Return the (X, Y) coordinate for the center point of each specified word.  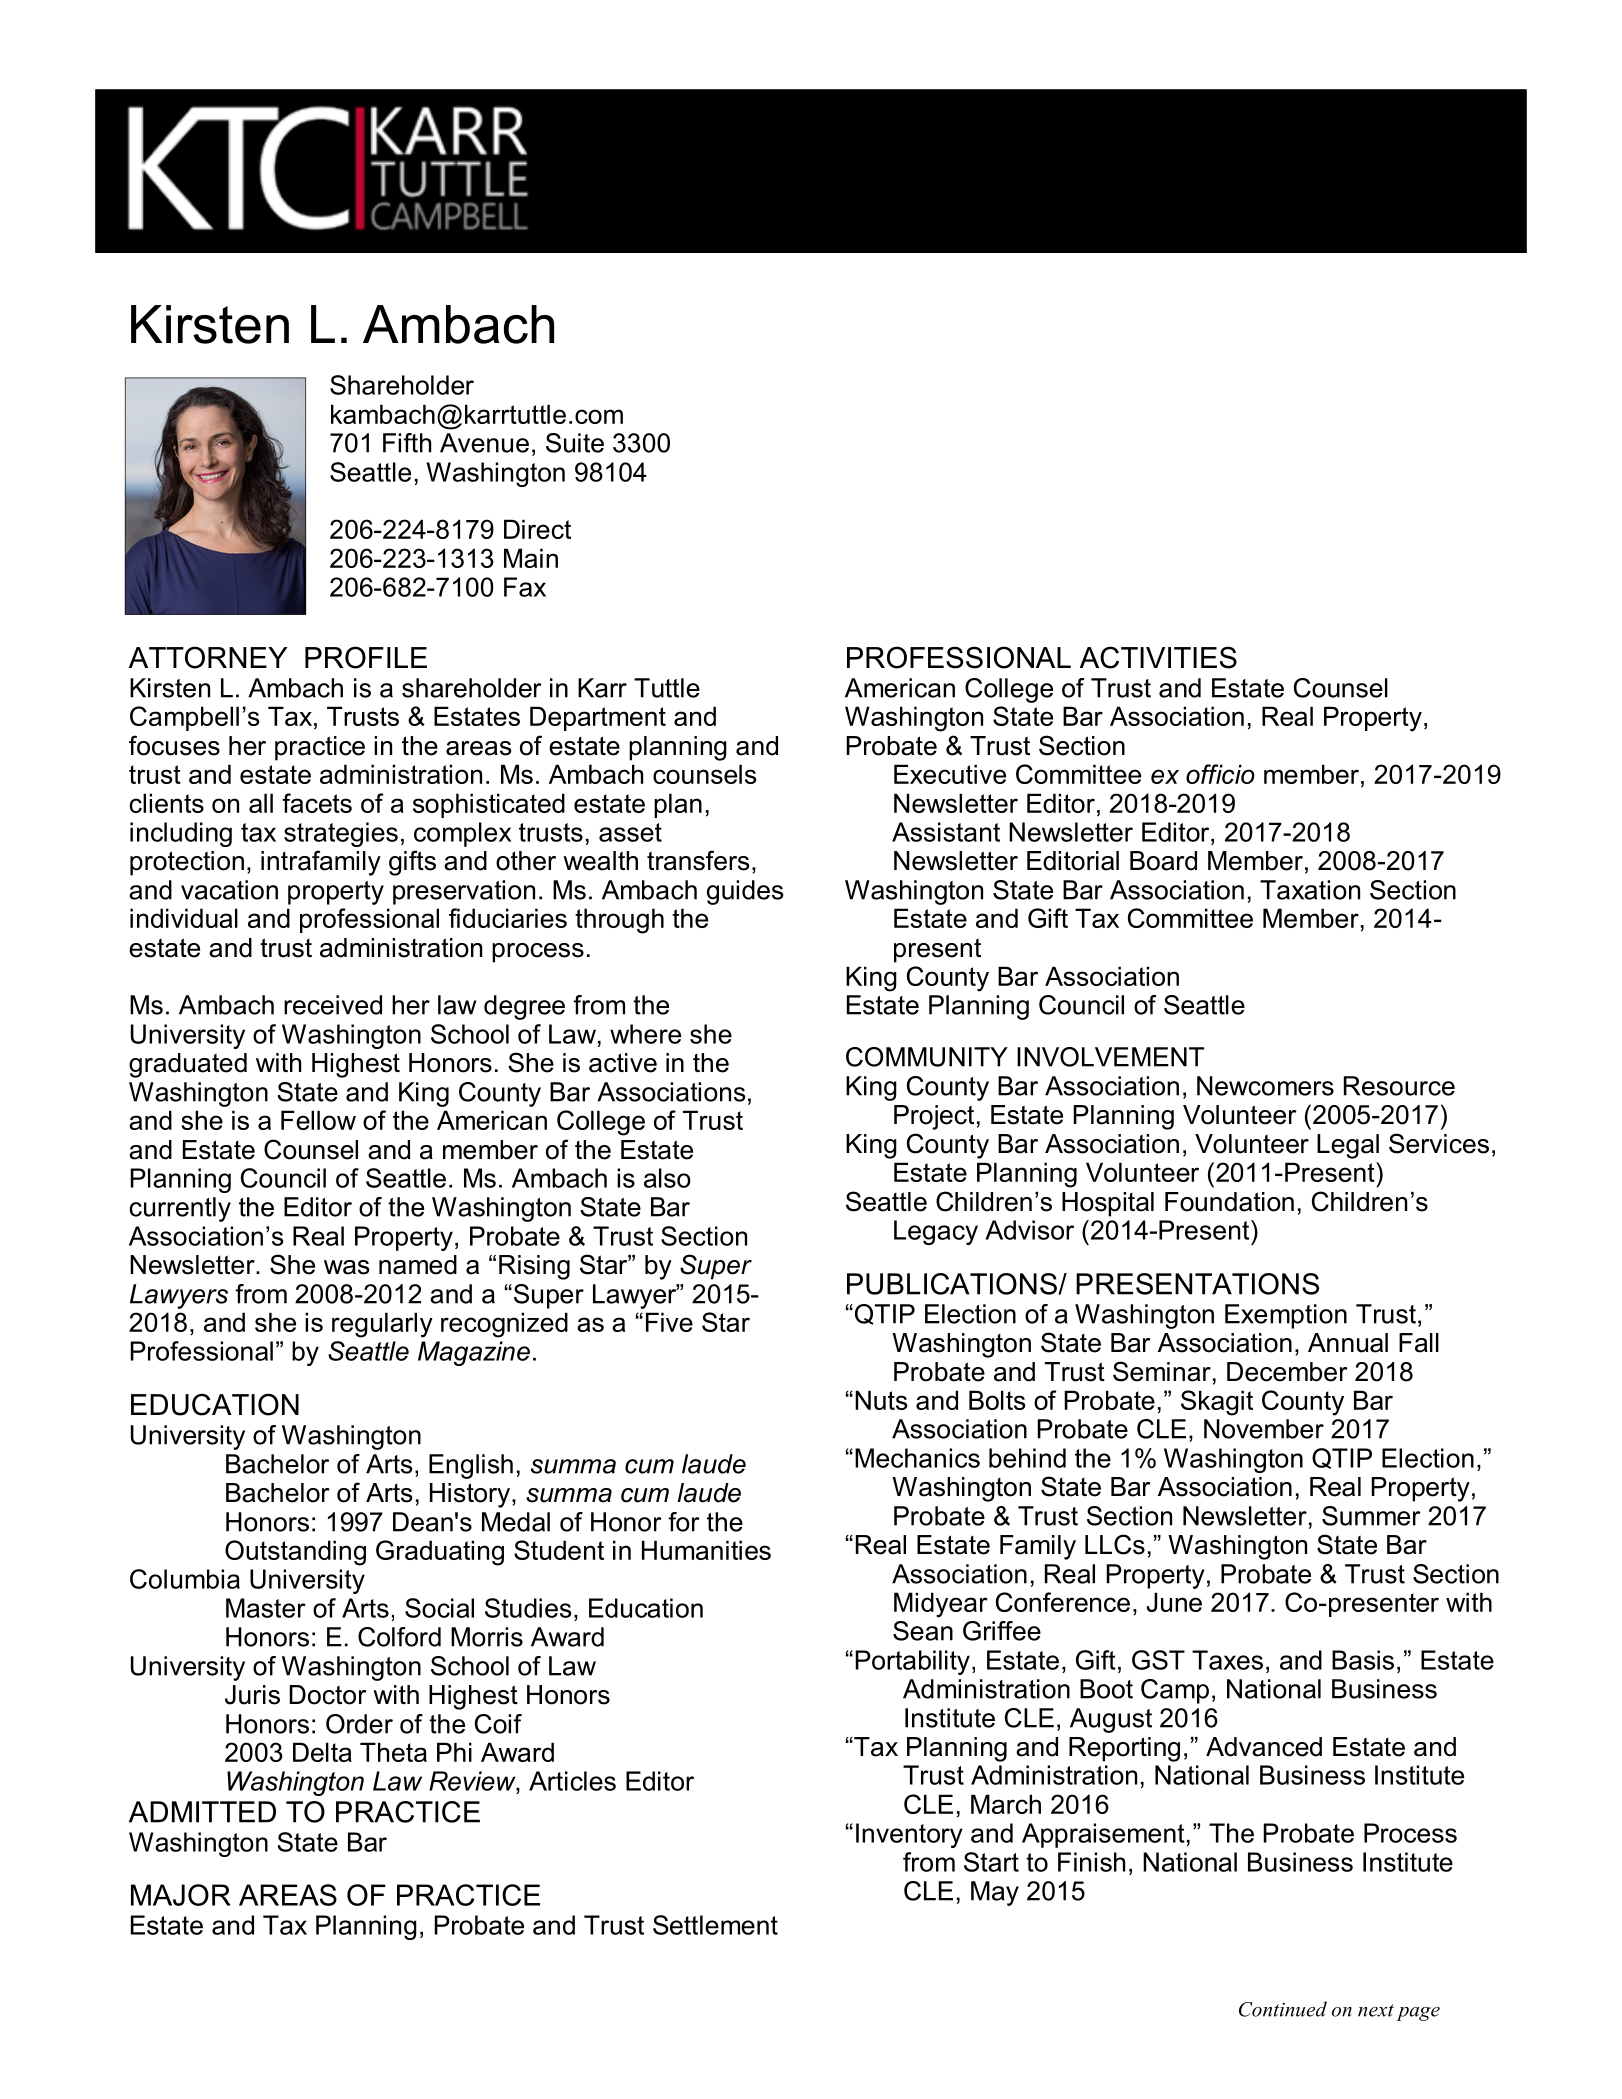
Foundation (1229, 1202)
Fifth (407, 443)
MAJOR (181, 1895)
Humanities (706, 1550)
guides (745, 892)
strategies (341, 834)
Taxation (1310, 890)
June (1174, 1602)
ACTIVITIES (1158, 657)
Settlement (715, 1925)
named (418, 1265)
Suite (575, 443)
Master (266, 1608)
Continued (1283, 2009)
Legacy (936, 1232)
